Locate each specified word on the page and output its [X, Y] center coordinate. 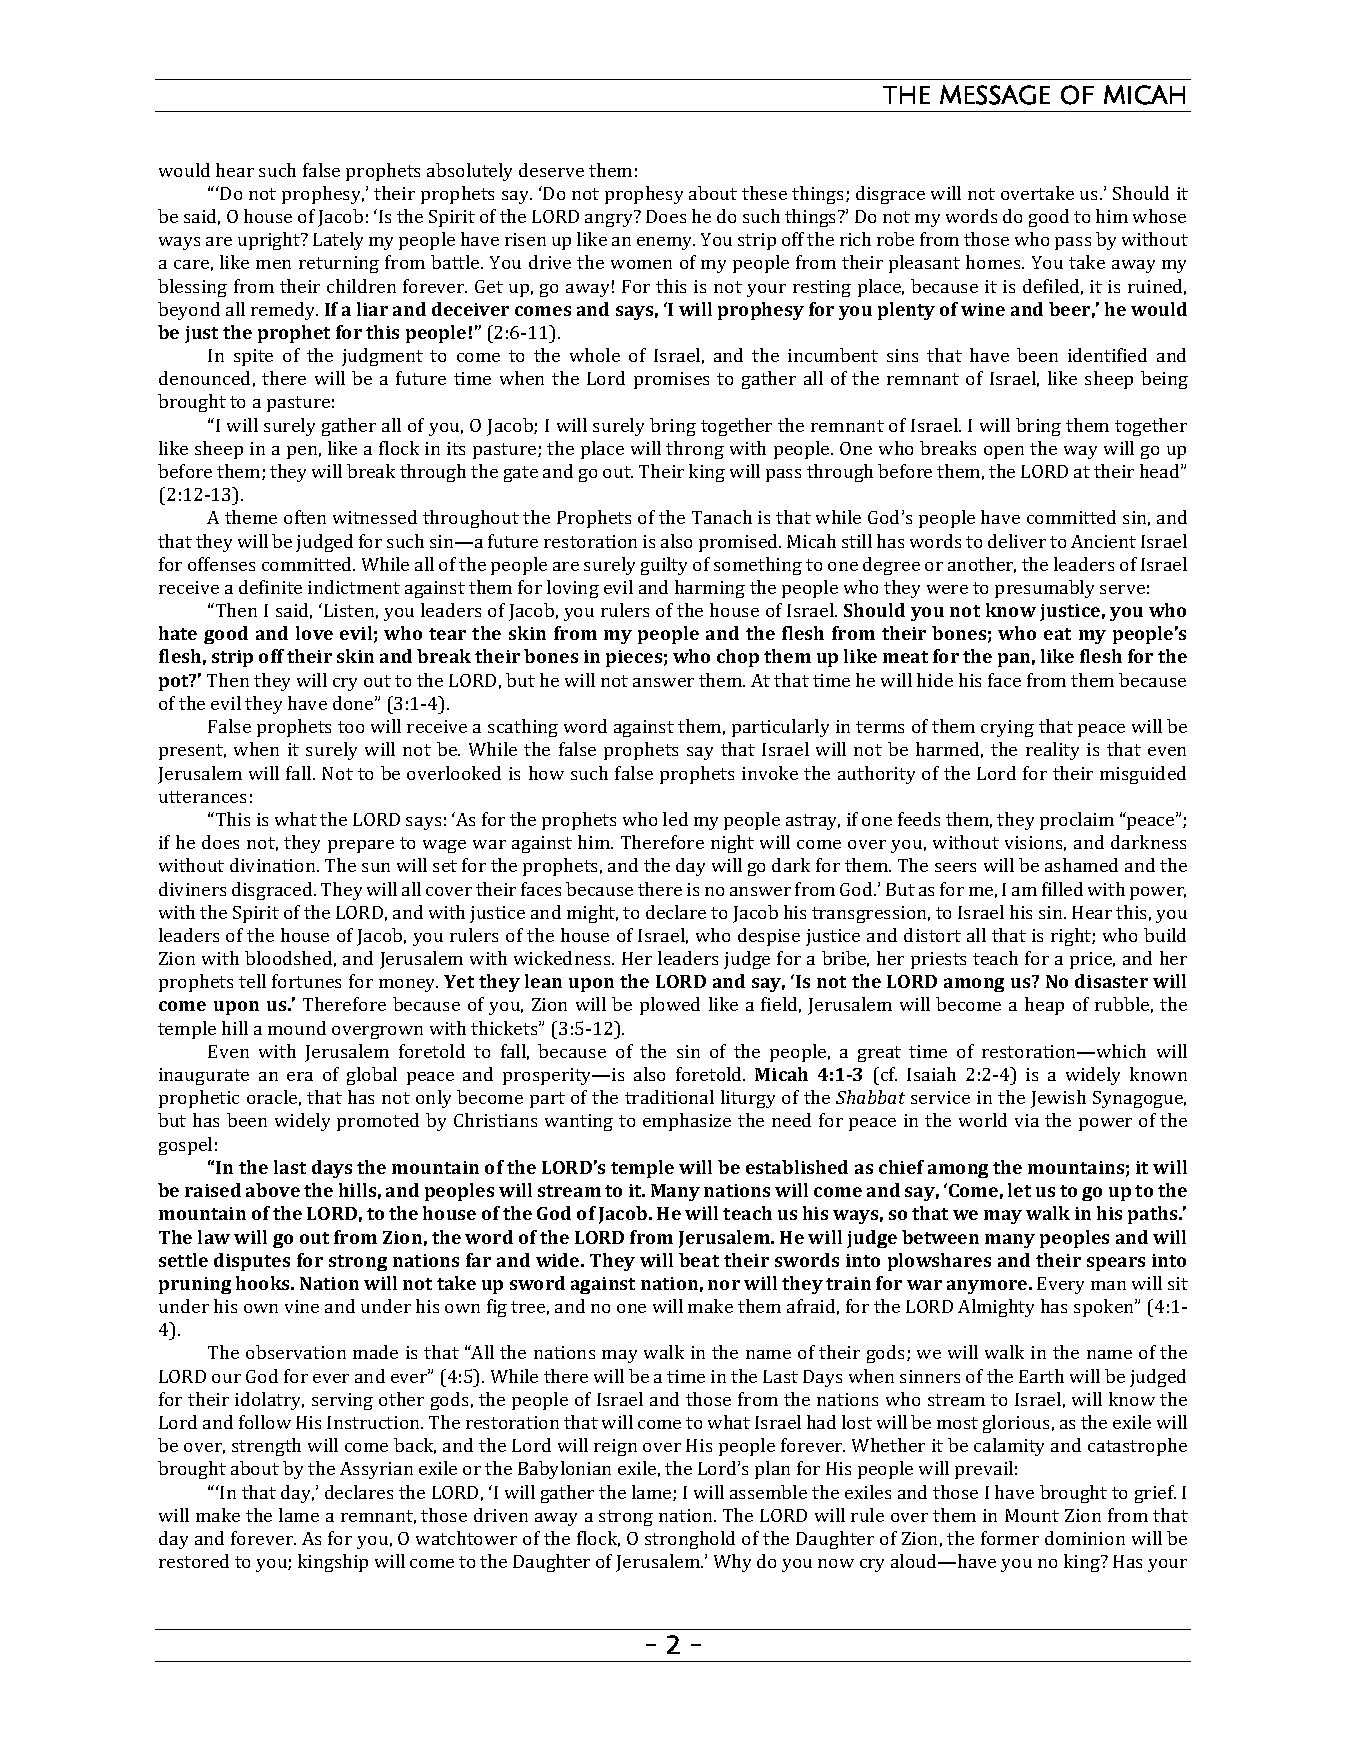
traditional [669, 1097]
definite [270, 587]
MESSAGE [995, 95]
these [764, 193]
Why [732, 1563]
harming [710, 589]
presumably [1044, 589]
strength [266, 1447]
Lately [338, 241]
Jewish [1058, 1099]
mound [297, 1028]
